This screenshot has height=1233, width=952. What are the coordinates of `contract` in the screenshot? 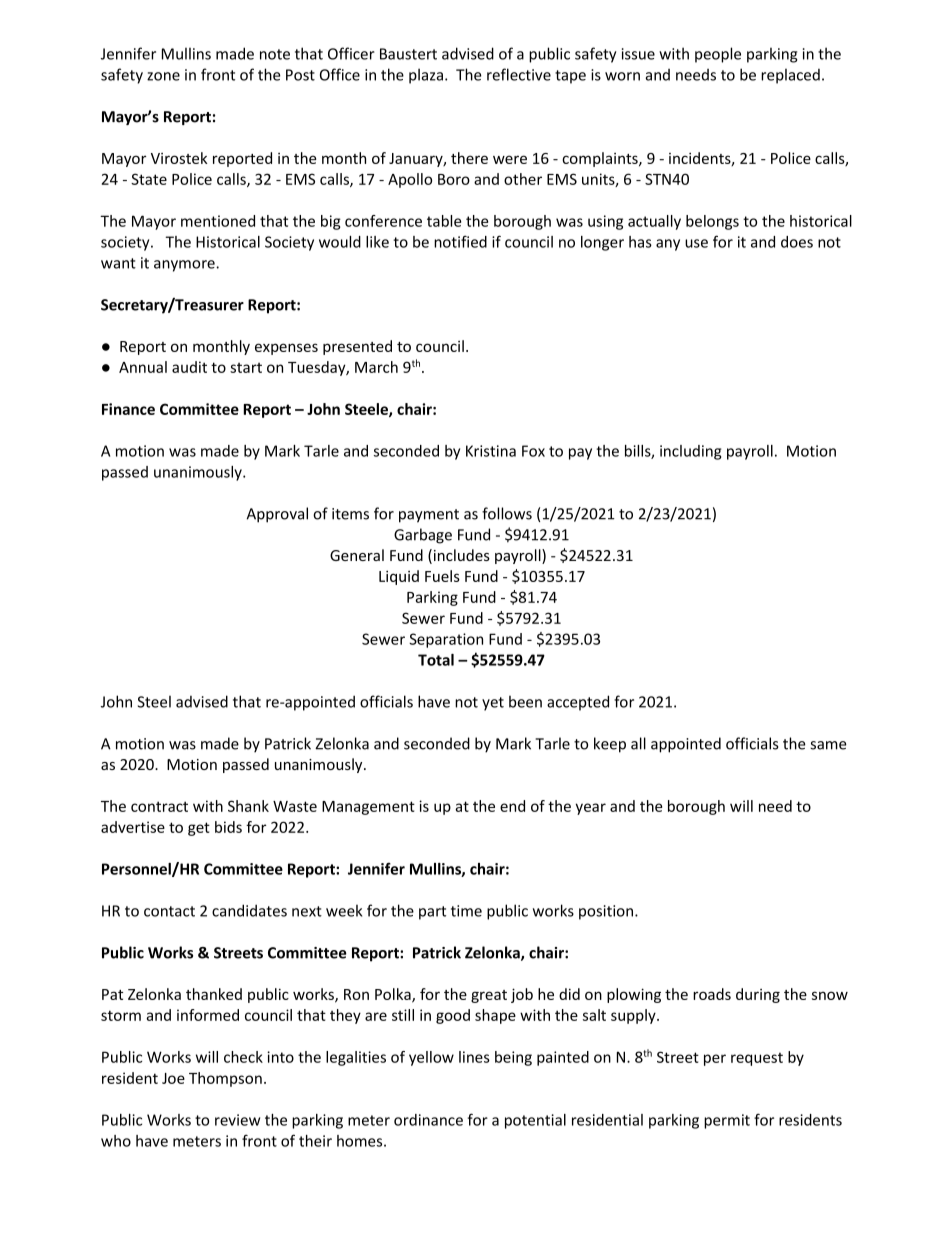 It's located at (159, 806).
